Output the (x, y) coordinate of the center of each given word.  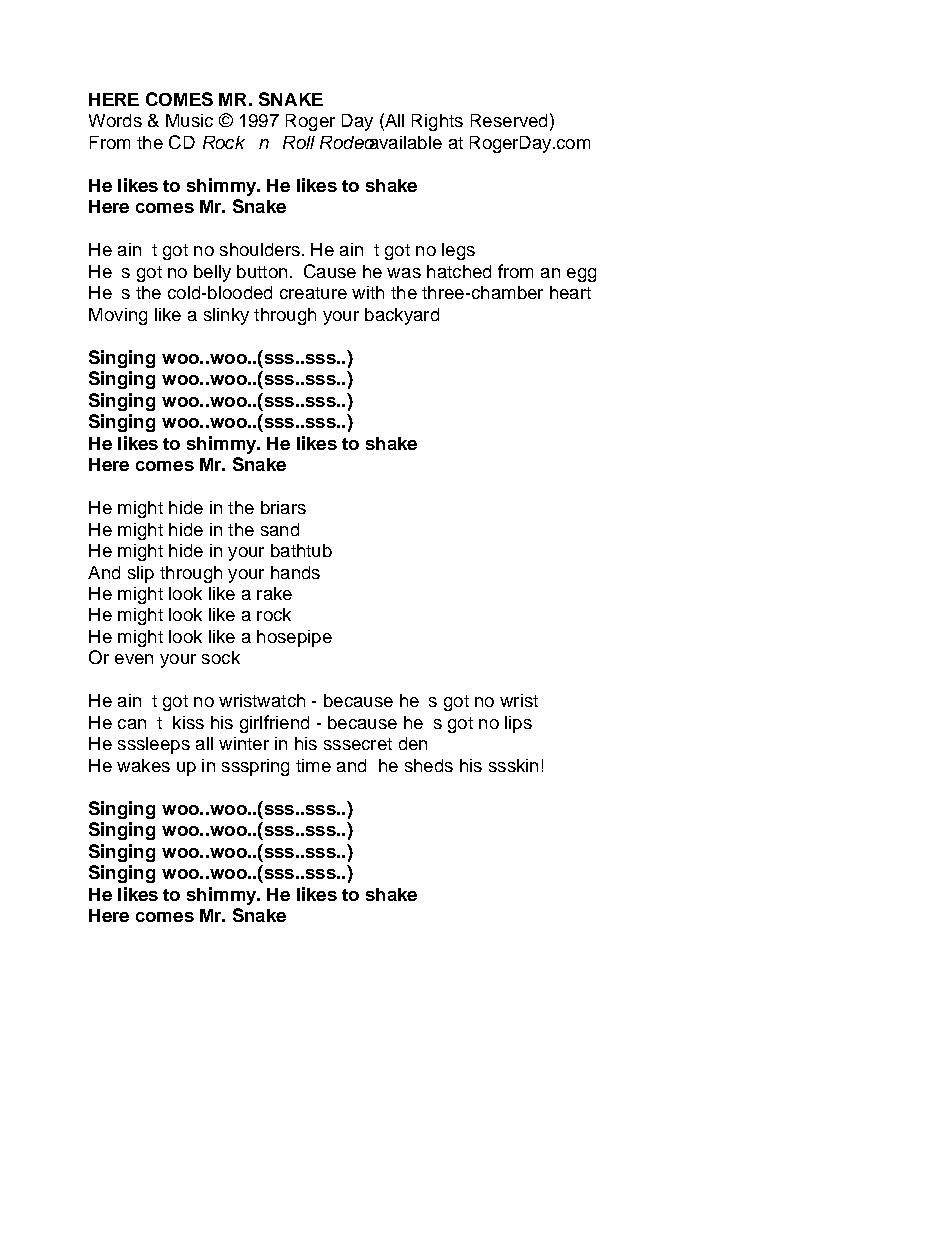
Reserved (509, 120)
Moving (118, 316)
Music (189, 120)
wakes (143, 765)
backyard (402, 316)
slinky (226, 316)
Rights (437, 122)
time (313, 765)
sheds (429, 765)
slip (141, 574)
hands (295, 572)
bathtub (301, 550)
